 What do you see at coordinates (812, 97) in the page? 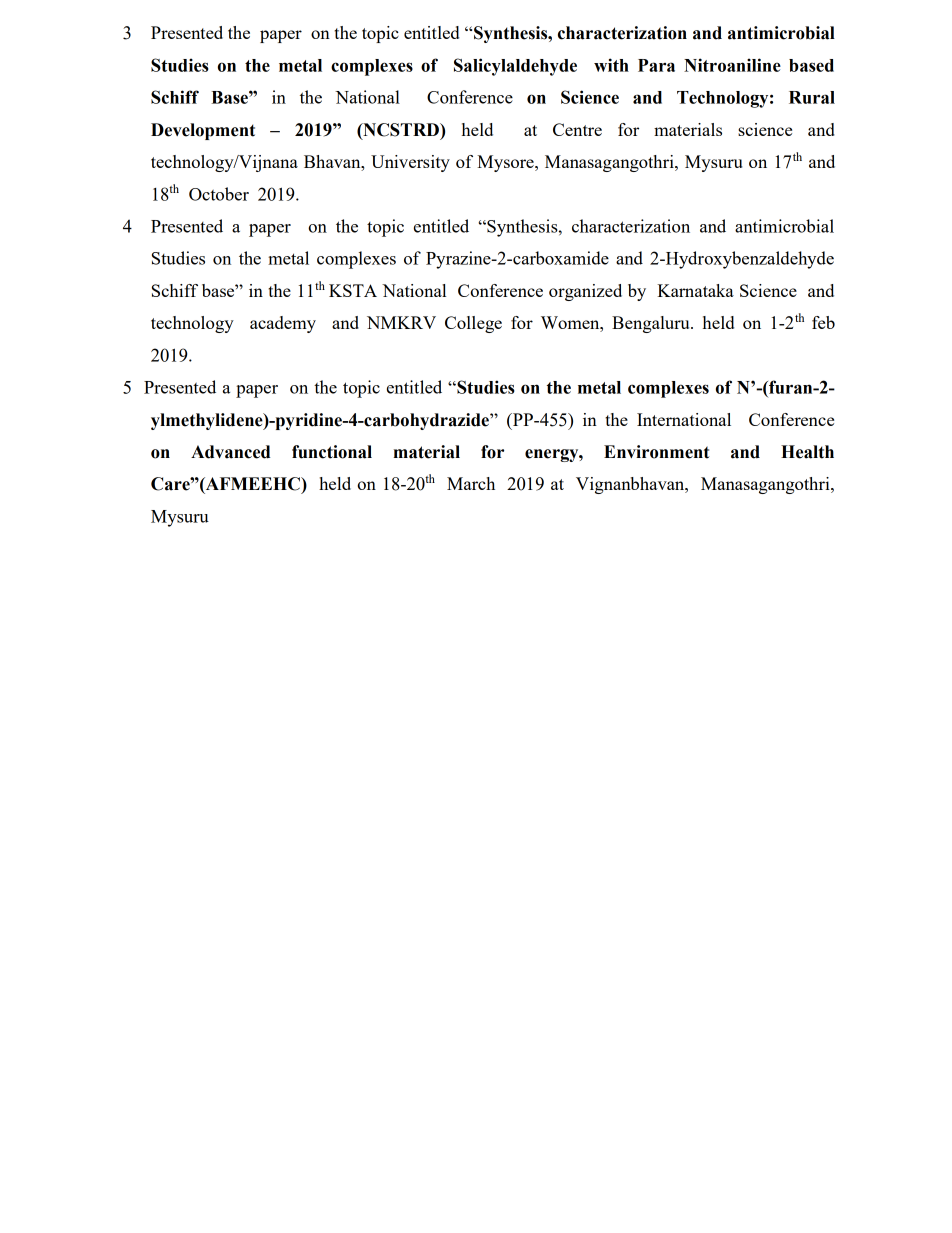
I see `Rural` at bounding box center [812, 97].
